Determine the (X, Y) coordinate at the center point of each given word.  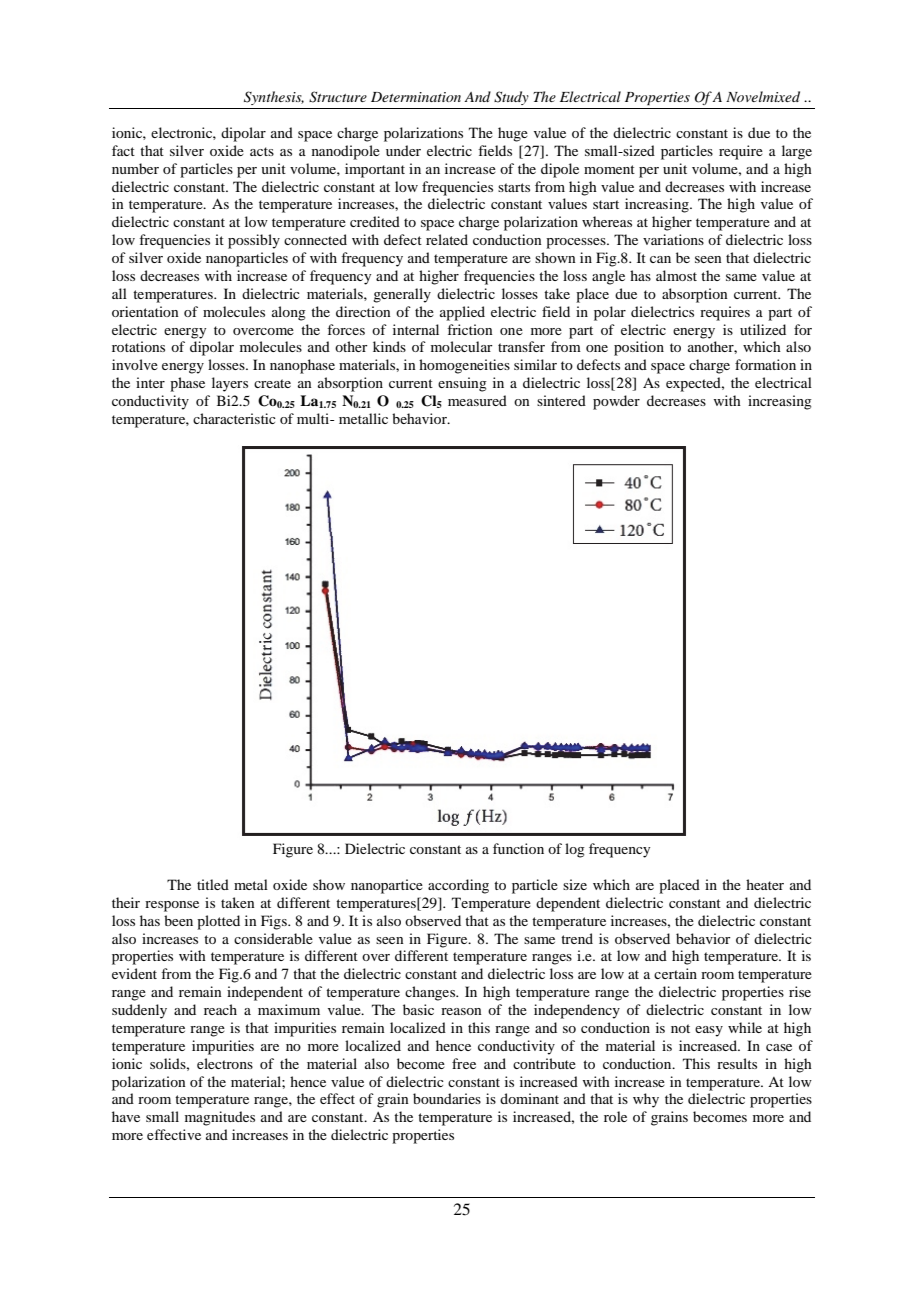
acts (262, 151)
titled (213, 884)
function (518, 848)
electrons (225, 1063)
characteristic (234, 418)
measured (477, 400)
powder (616, 402)
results (737, 1063)
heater (765, 884)
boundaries (447, 1098)
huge (513, 134)
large (797, 152)
